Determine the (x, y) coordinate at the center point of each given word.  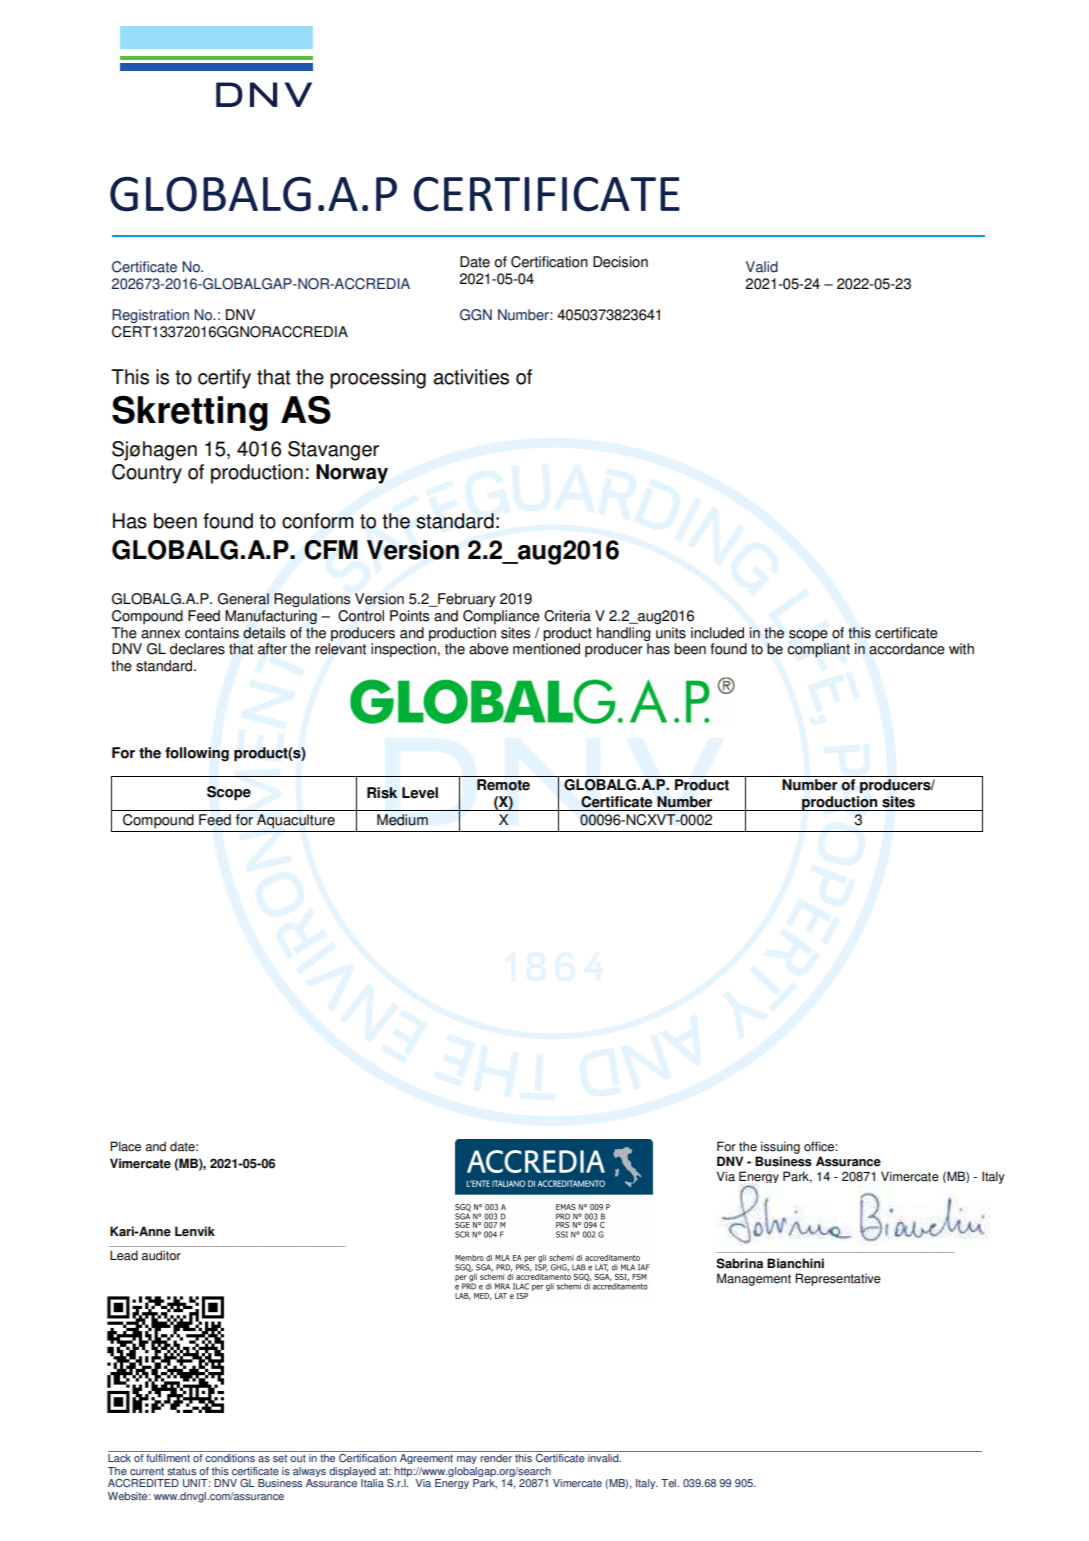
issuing (780, 1147)
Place (125, 1146)
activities (471, 377)
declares (197, 649)
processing (378, 379)
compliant (818, 650)
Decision (620, 262)
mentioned (546, 648)
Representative (838, 1279)
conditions (230, 1457)
